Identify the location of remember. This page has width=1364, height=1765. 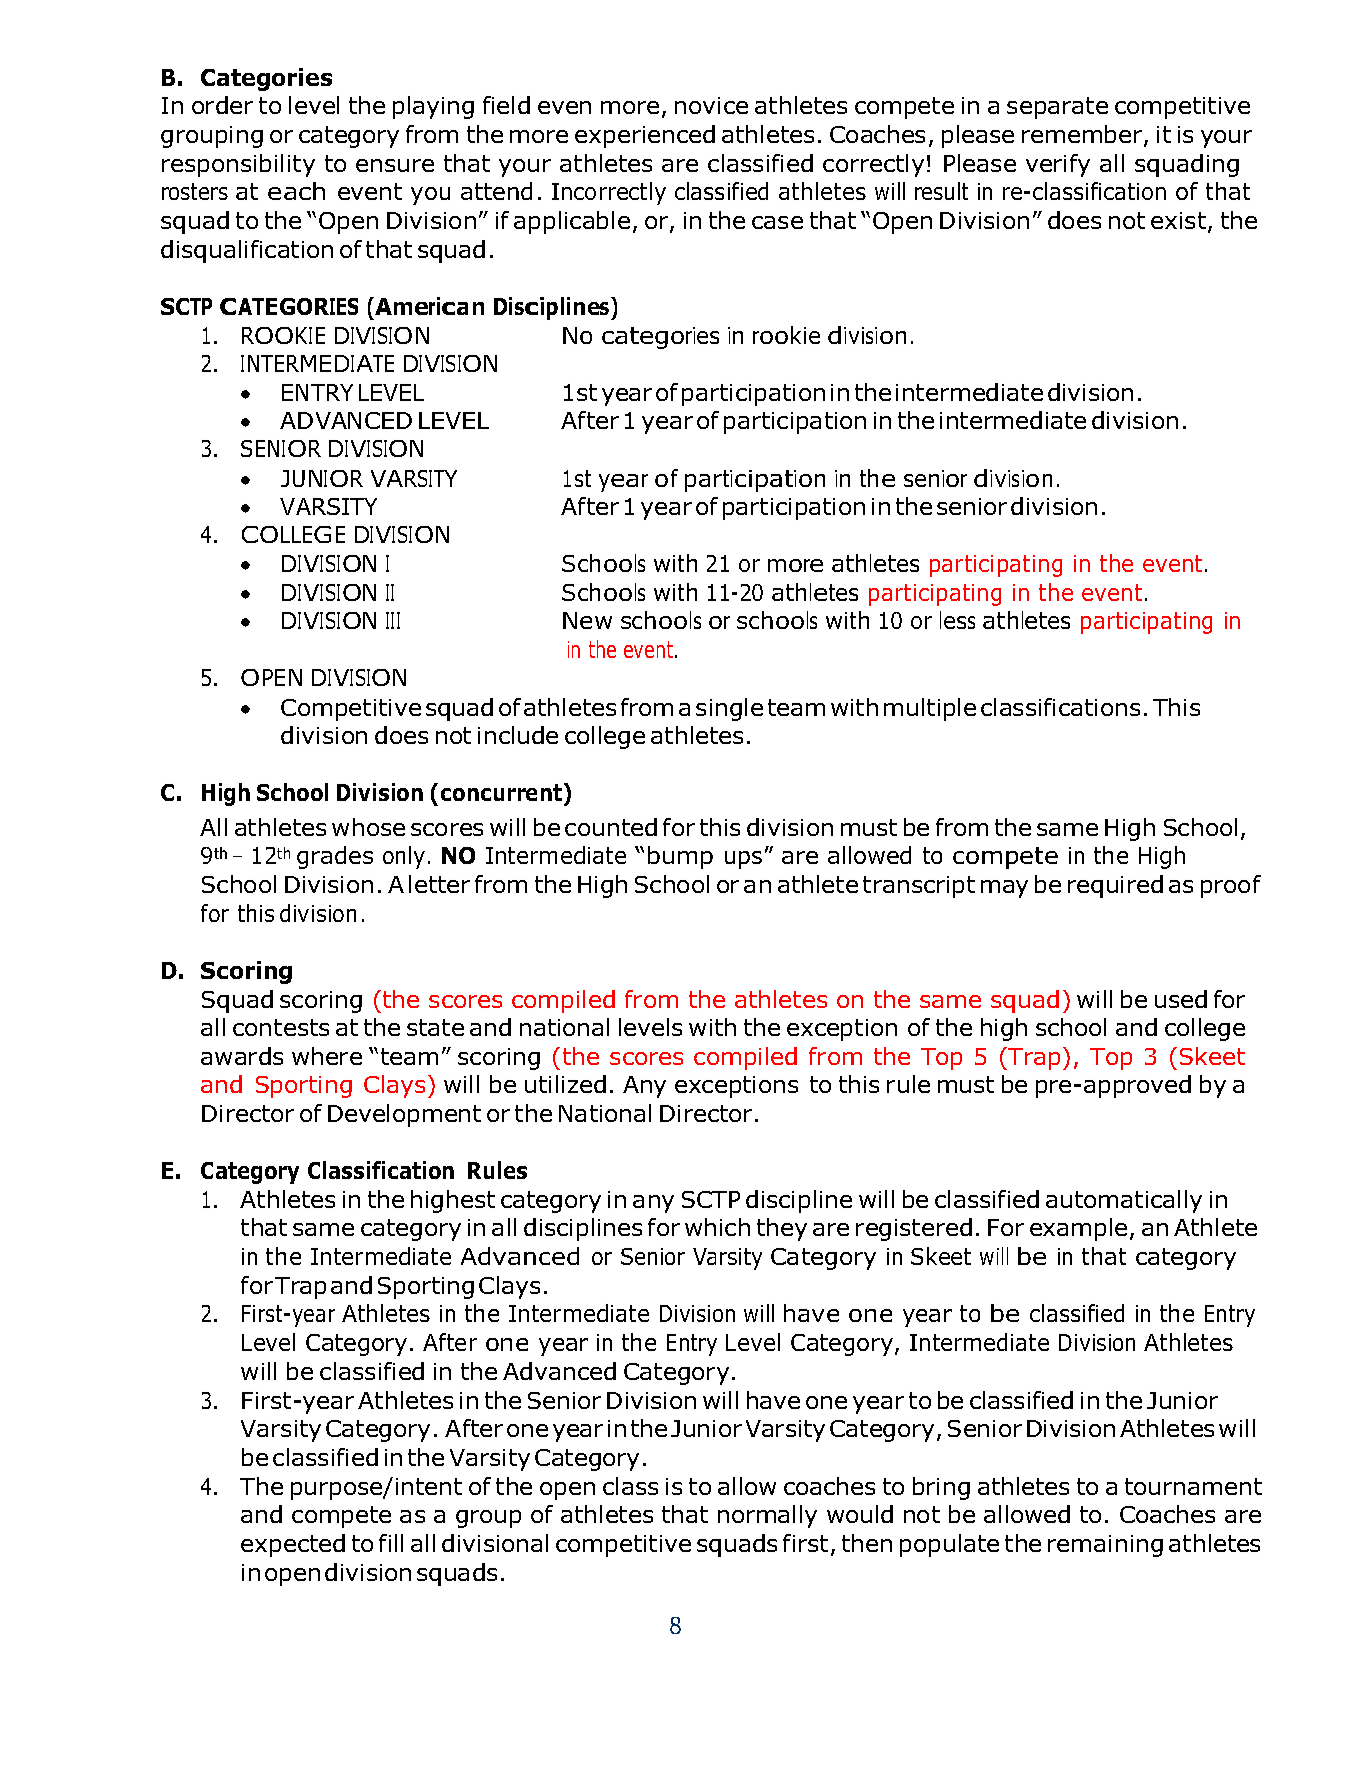
(1083, 135).
